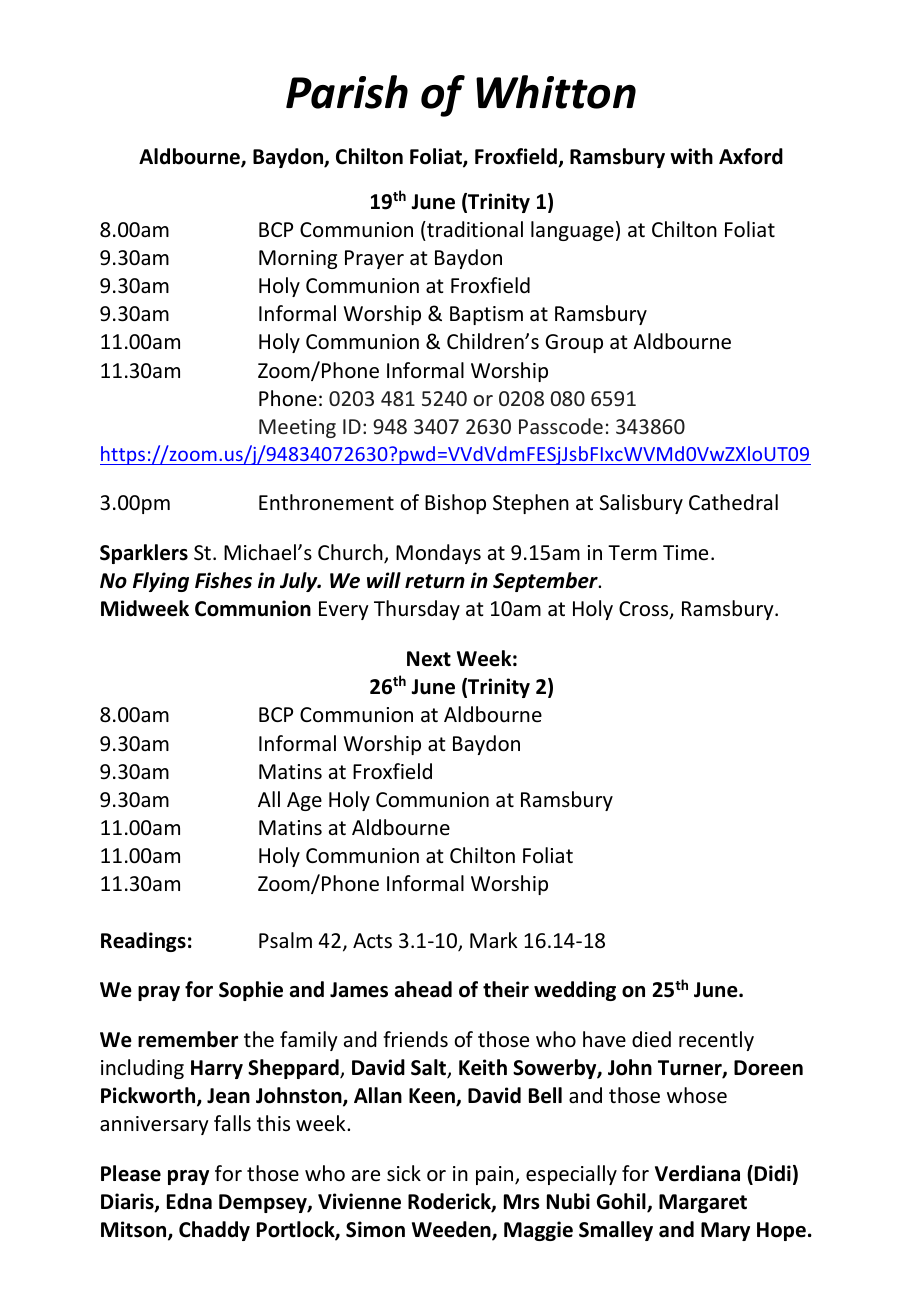  What do you see at coordinates (347, 92) in the screenshot?
I see `Parish` at bounding box center [347, 92].
